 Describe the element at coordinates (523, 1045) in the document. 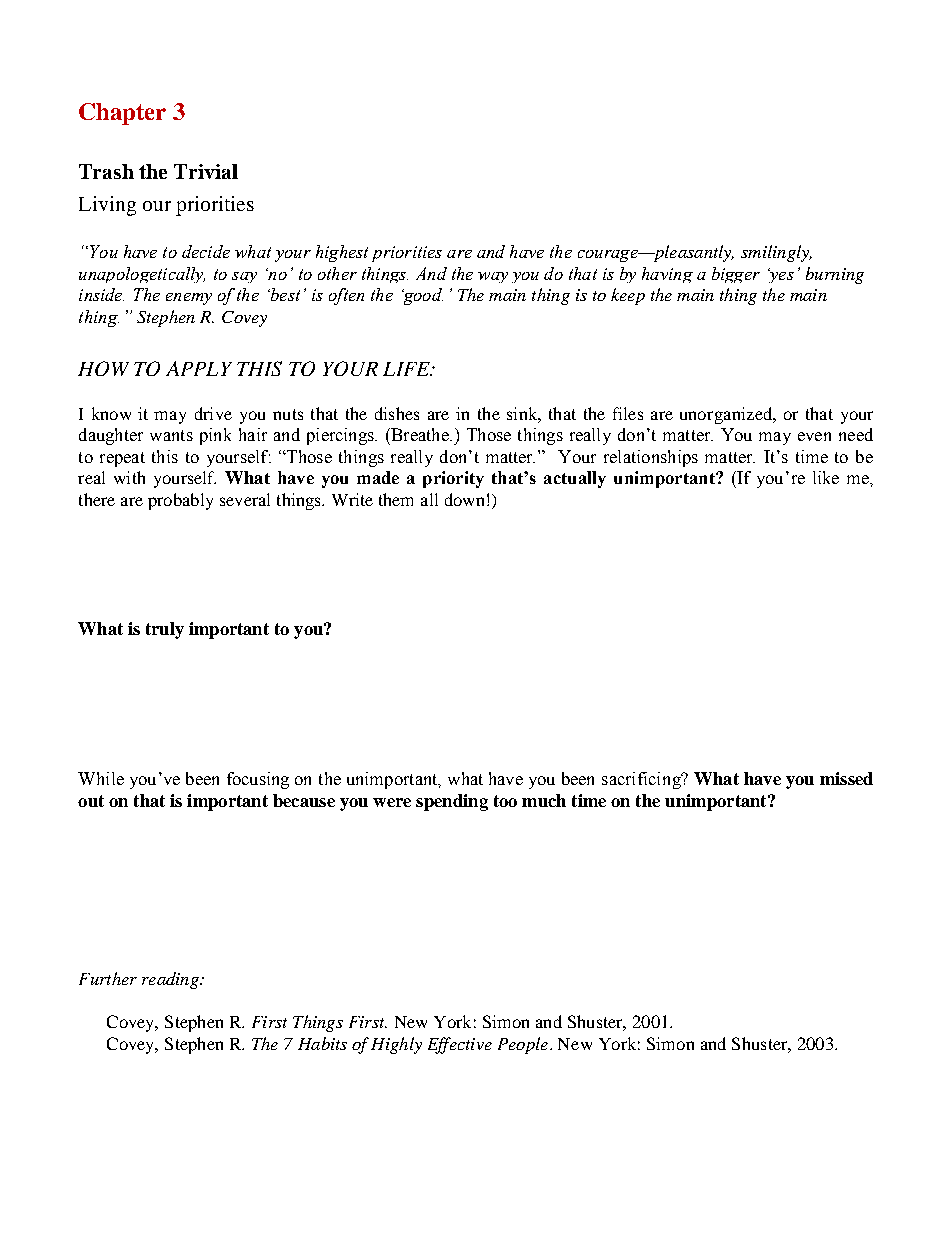

I see `People` at that location.
